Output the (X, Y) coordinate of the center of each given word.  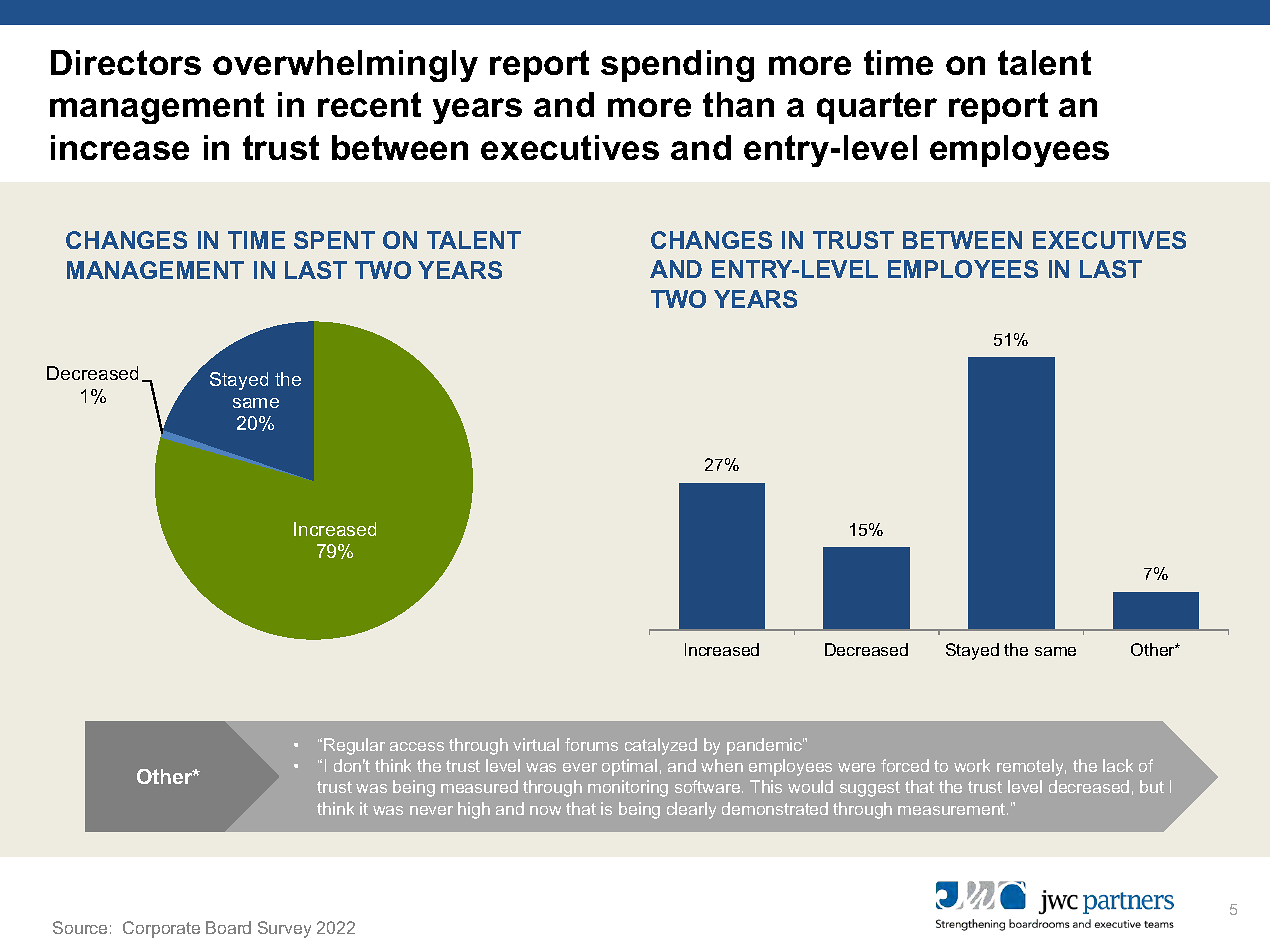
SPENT (334, 240)
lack (1118, 765)
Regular (354, 746)
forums (591, 744)
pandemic (765, 746)
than (738, 104)
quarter (877, 108)
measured (479, 786)
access (417, 746)
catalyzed (661, 746)
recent (369, 104)
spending (677, 66)
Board (228, 927)
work (972, 765)
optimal (629, 767)
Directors (126, 62)
